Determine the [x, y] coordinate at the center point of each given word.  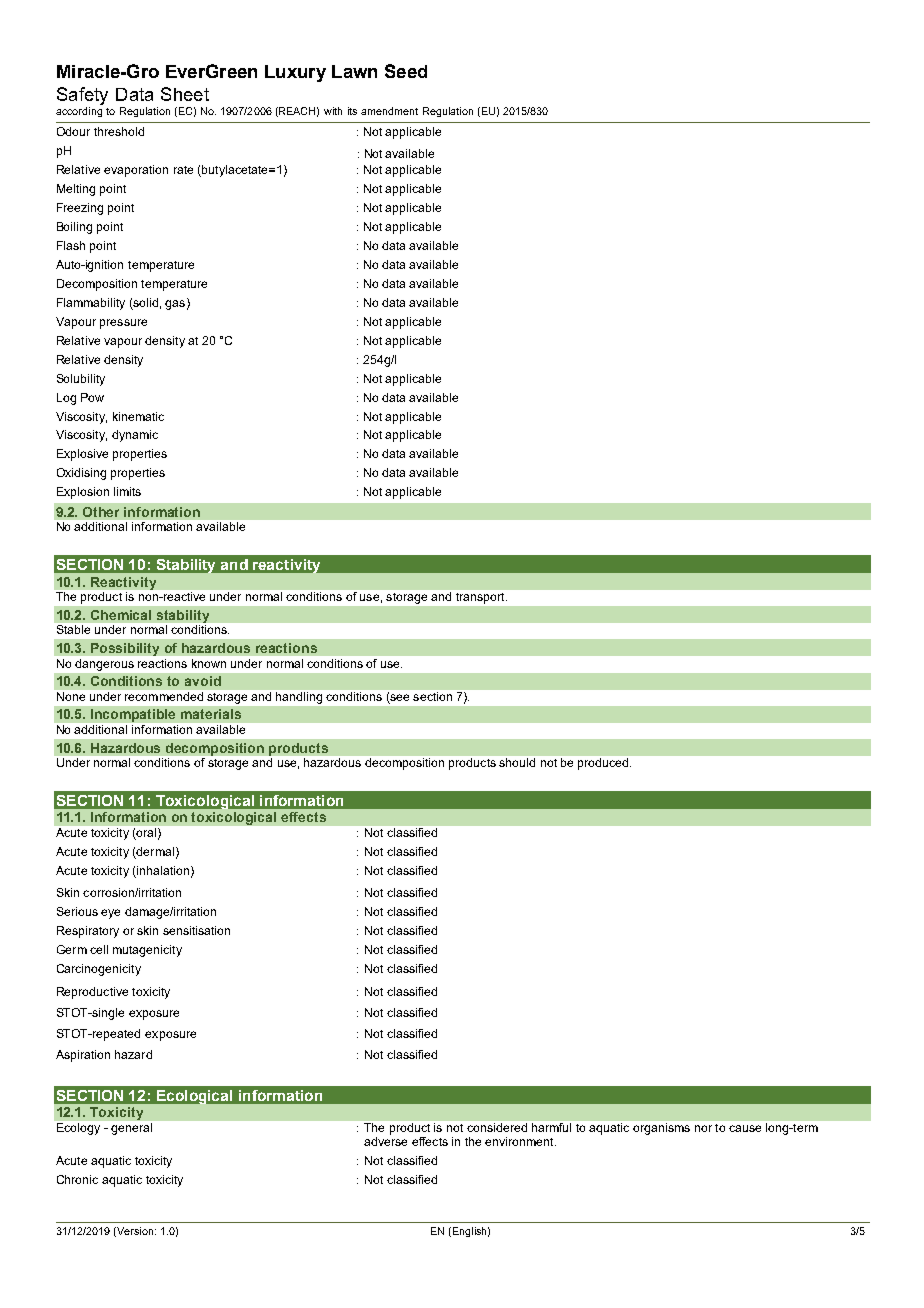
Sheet [185, 94]
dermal [154, 853]
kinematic [138, 416]
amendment [389, 111]
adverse [385, 1141]
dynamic [135, 436]
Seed [406, 71]
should [517, 762]
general [131, 1129]
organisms [661, 1129]
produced [604, 764]
